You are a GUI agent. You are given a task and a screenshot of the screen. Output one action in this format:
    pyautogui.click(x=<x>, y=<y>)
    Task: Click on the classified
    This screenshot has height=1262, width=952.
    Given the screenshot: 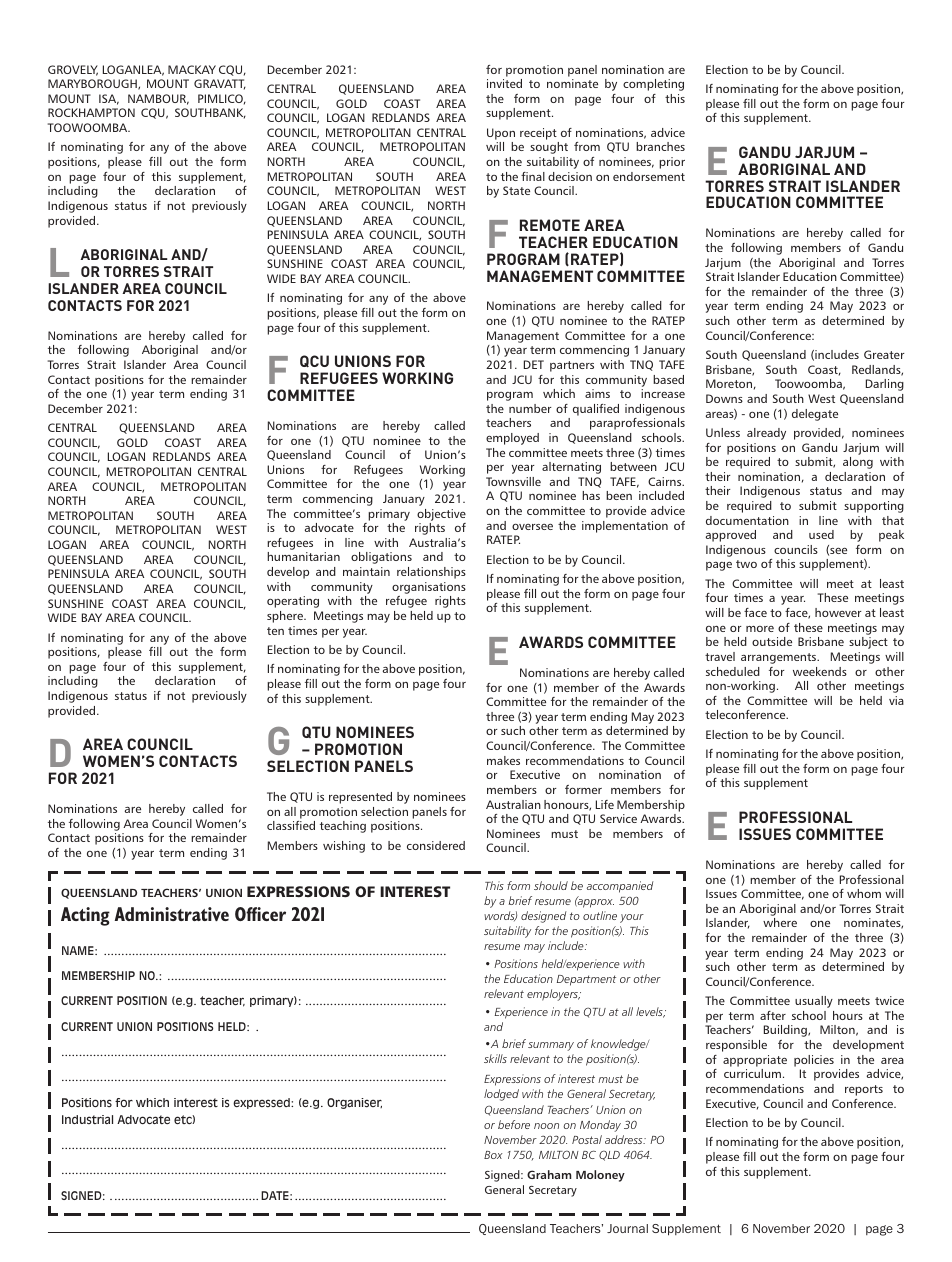 What is the action you would take?
    pyautogui.click(x=291, y=825)
